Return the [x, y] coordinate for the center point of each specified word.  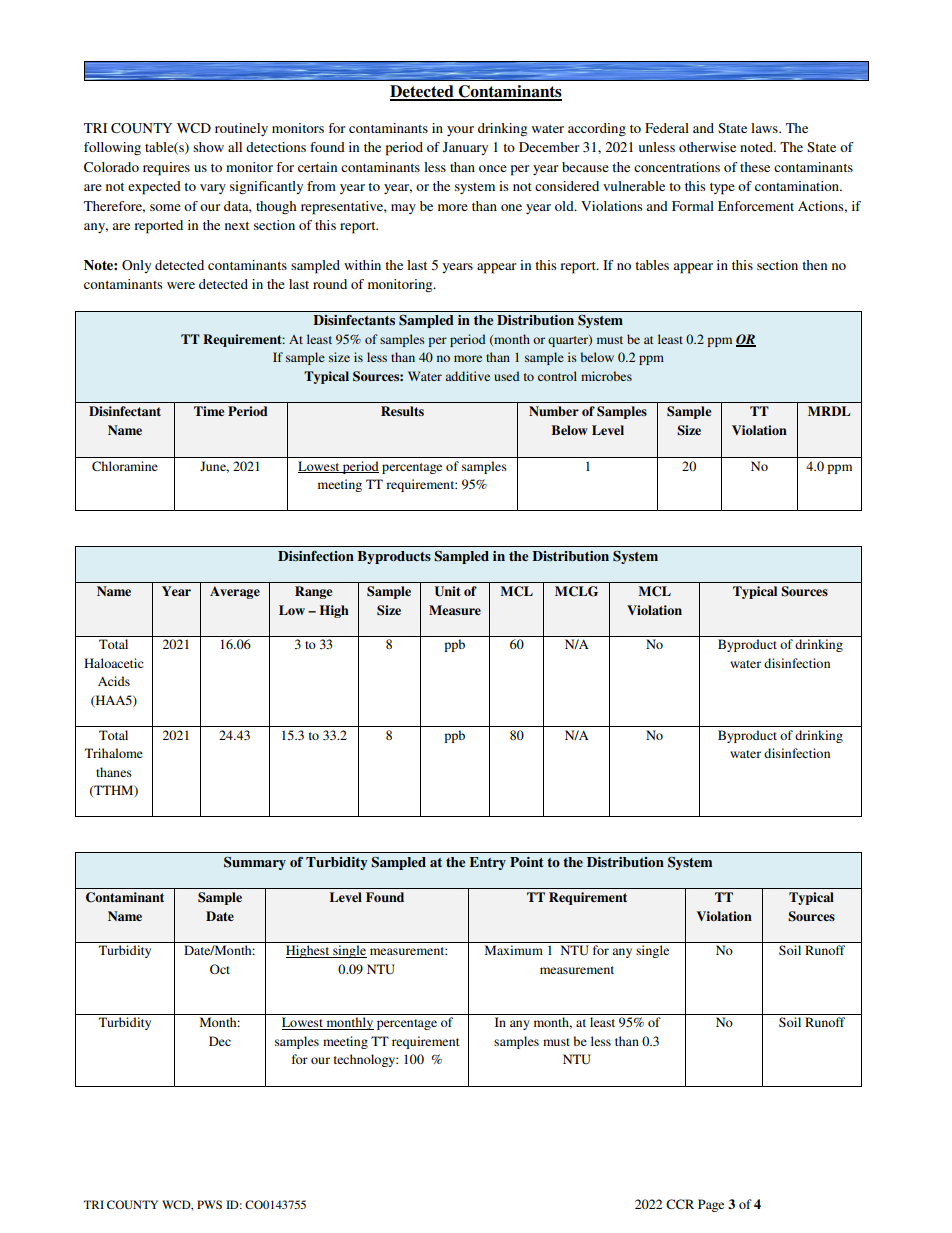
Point [527, 862]
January [465, 148]
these [755, 167]
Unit [447, 591]
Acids [114, 681]
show [208, 147]
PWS [209, 1204]
